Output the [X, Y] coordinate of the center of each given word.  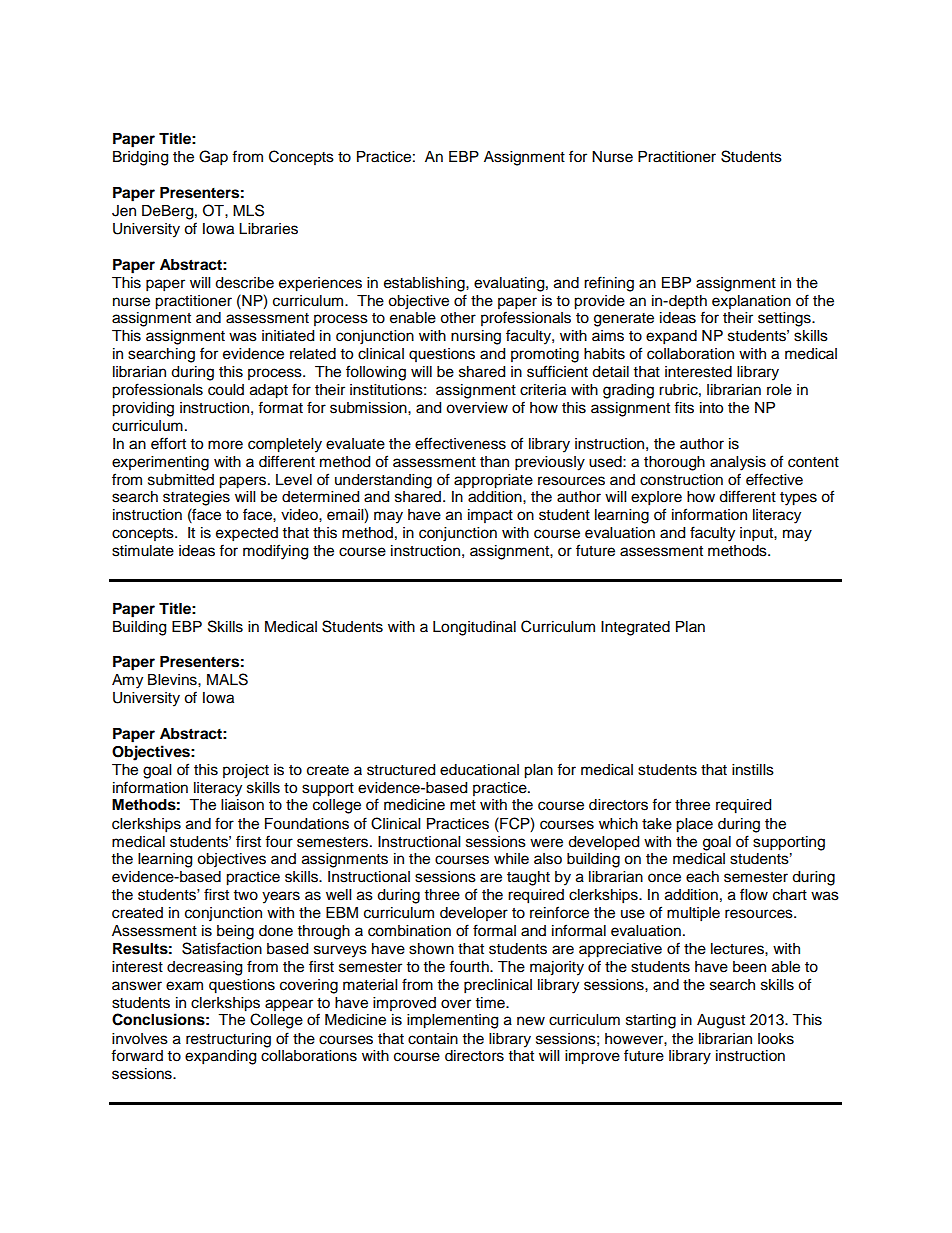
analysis [738, 463]
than [494, 462]
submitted [181, 480]
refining [609, 284]
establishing [425, 284]
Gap [213, 158]
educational [479, 770]
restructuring [228, 1040]
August [721, 1021]
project [246, 771]
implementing [452, 1021]
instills [753, 770]
